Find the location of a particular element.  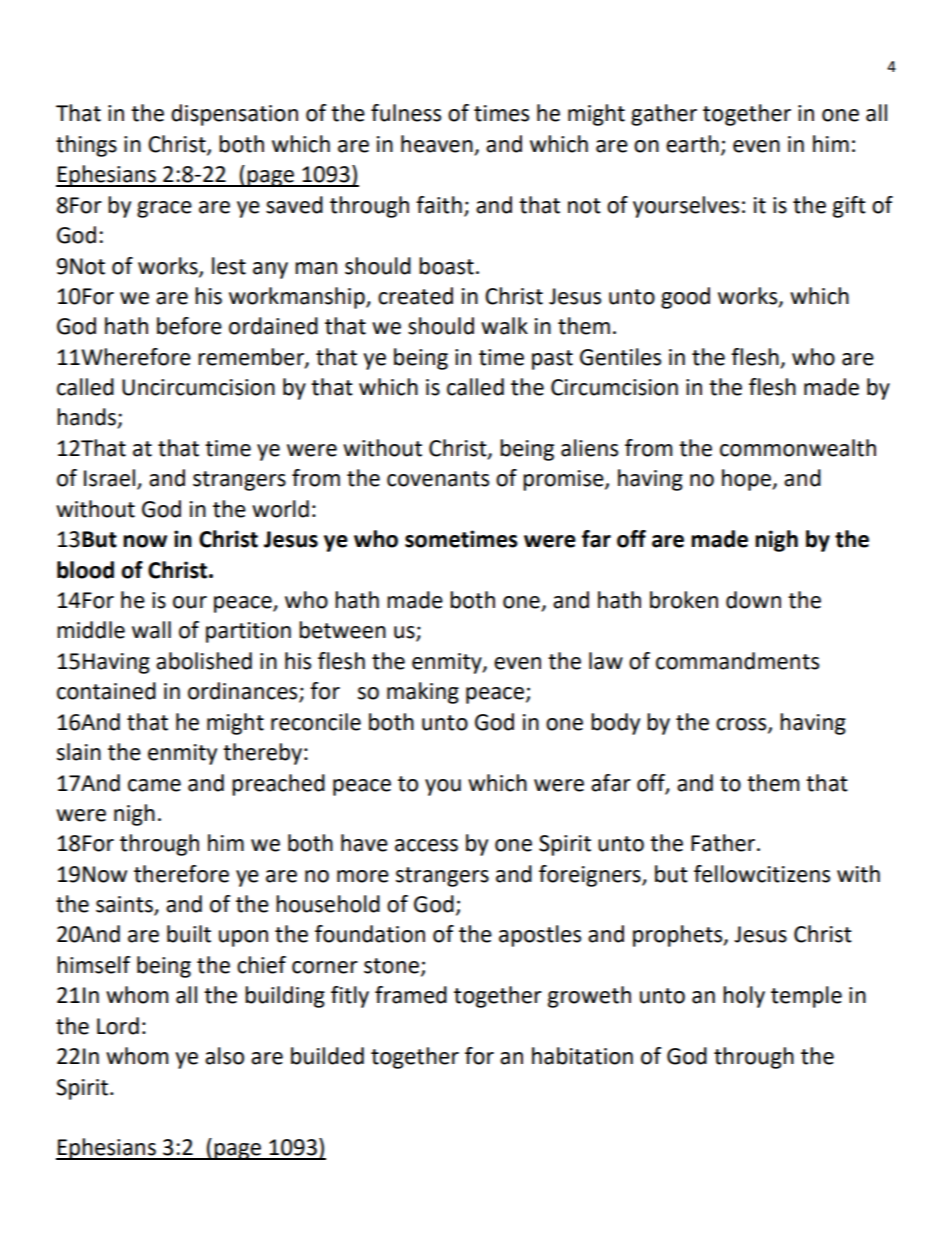

came is located at coordinates (154, 785).
